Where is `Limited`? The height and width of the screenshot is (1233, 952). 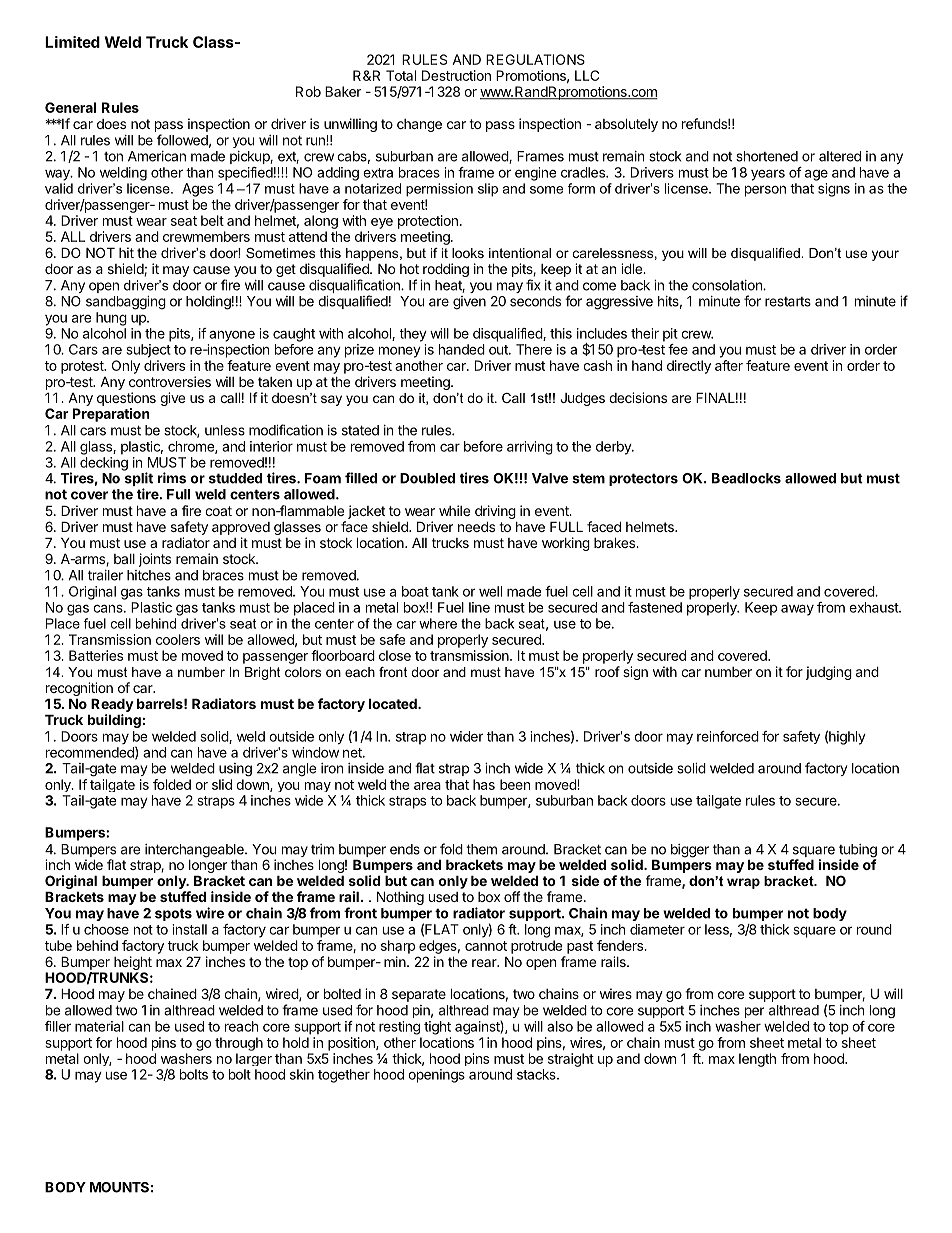 Limited is located at coordinates (72, 42).
